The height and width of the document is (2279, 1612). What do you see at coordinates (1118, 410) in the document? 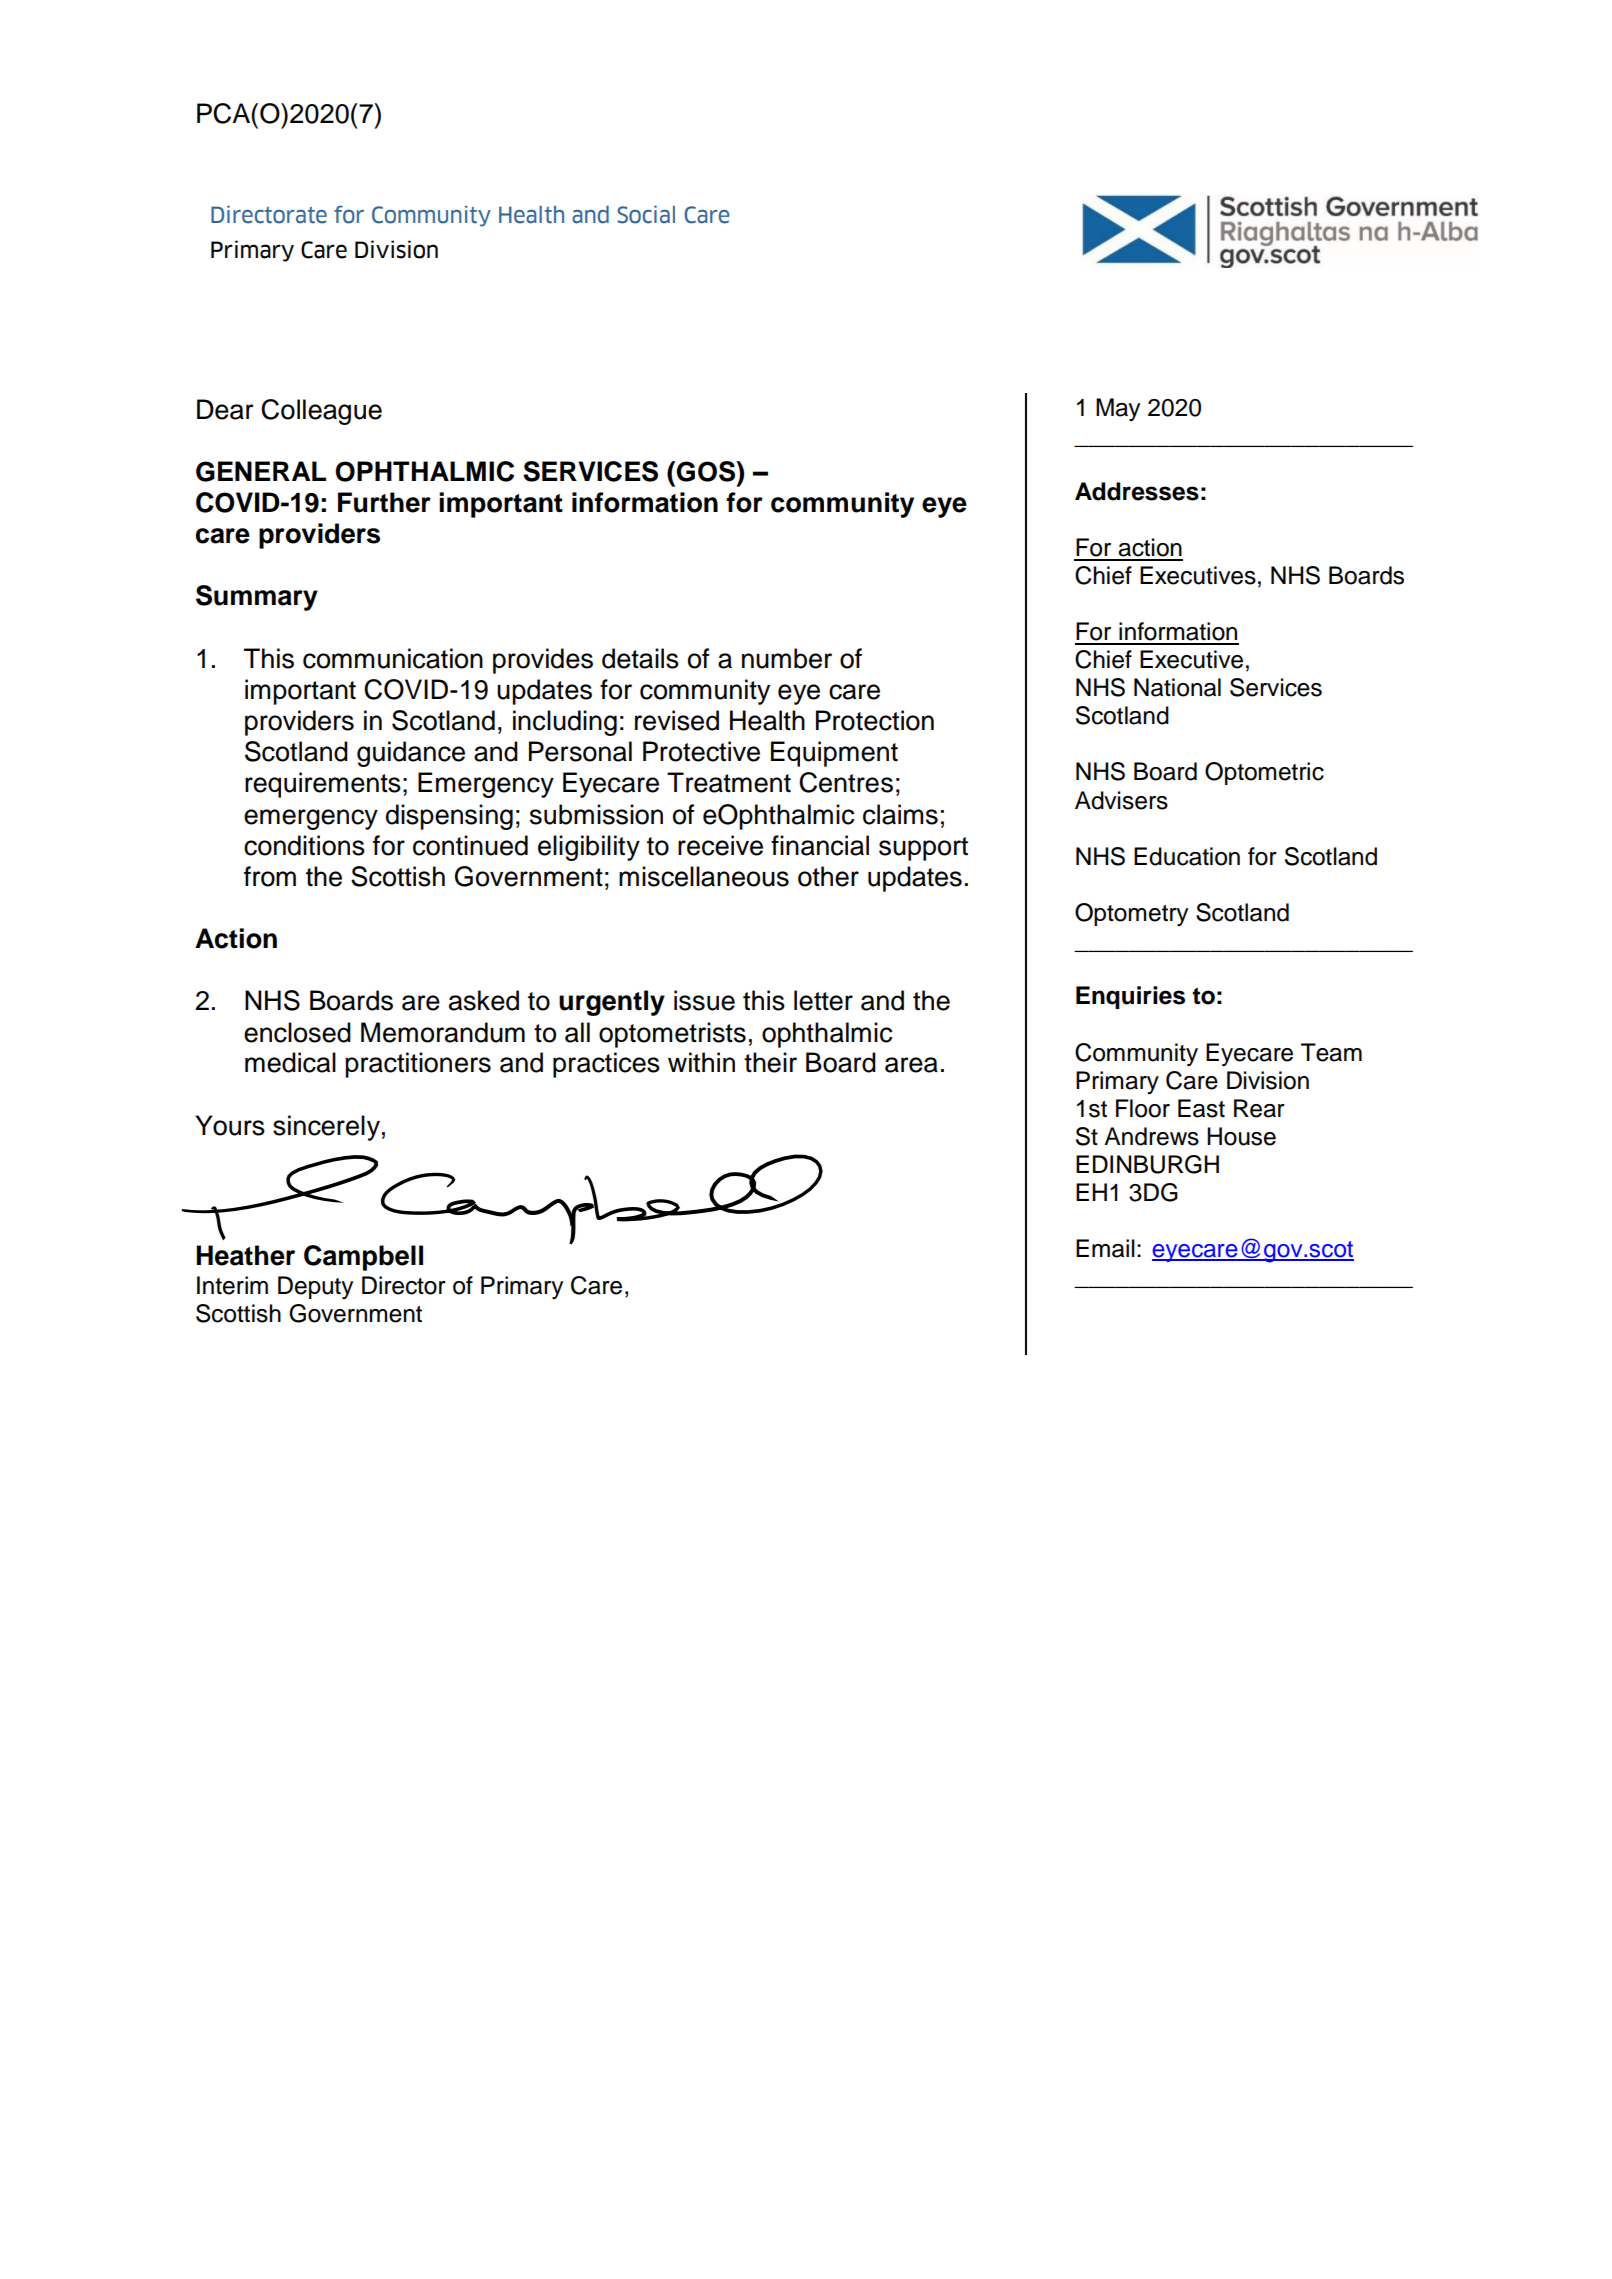
I see `May` at bounding box center [1118, 410].
